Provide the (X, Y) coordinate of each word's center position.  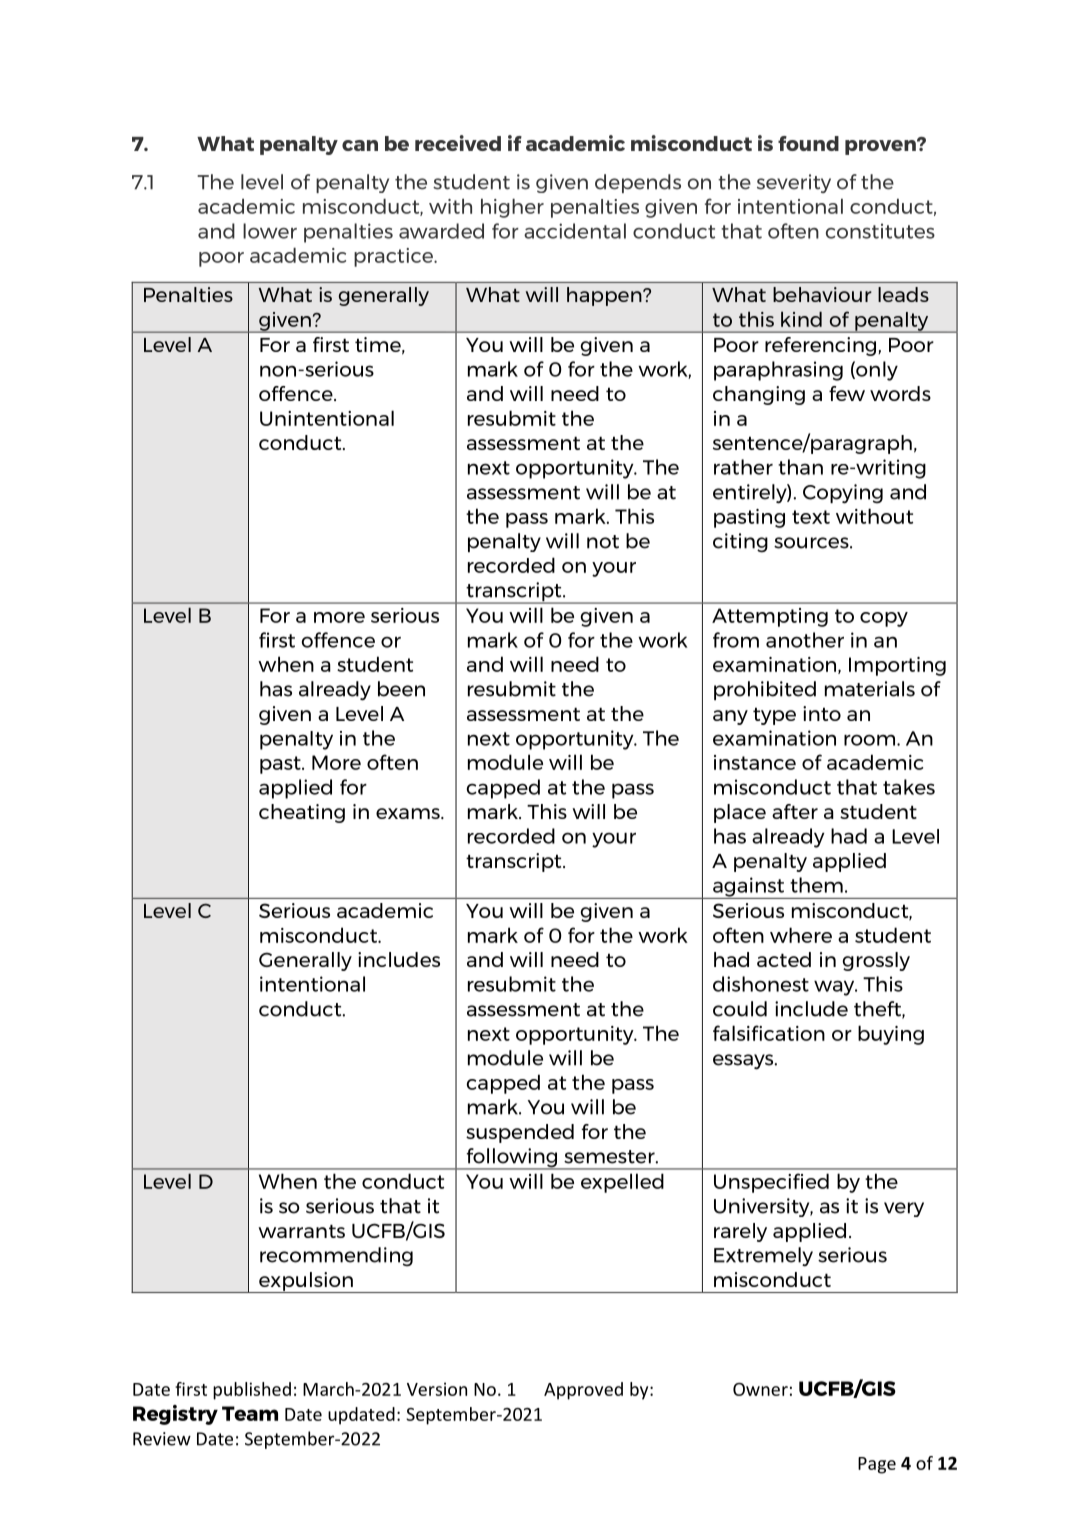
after (795, 811)
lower (270, 231)
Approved (583, 1391)
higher (512, 208)
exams (409, 813)
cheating (302, 813)
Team (250, 1413)
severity (794, 183)
